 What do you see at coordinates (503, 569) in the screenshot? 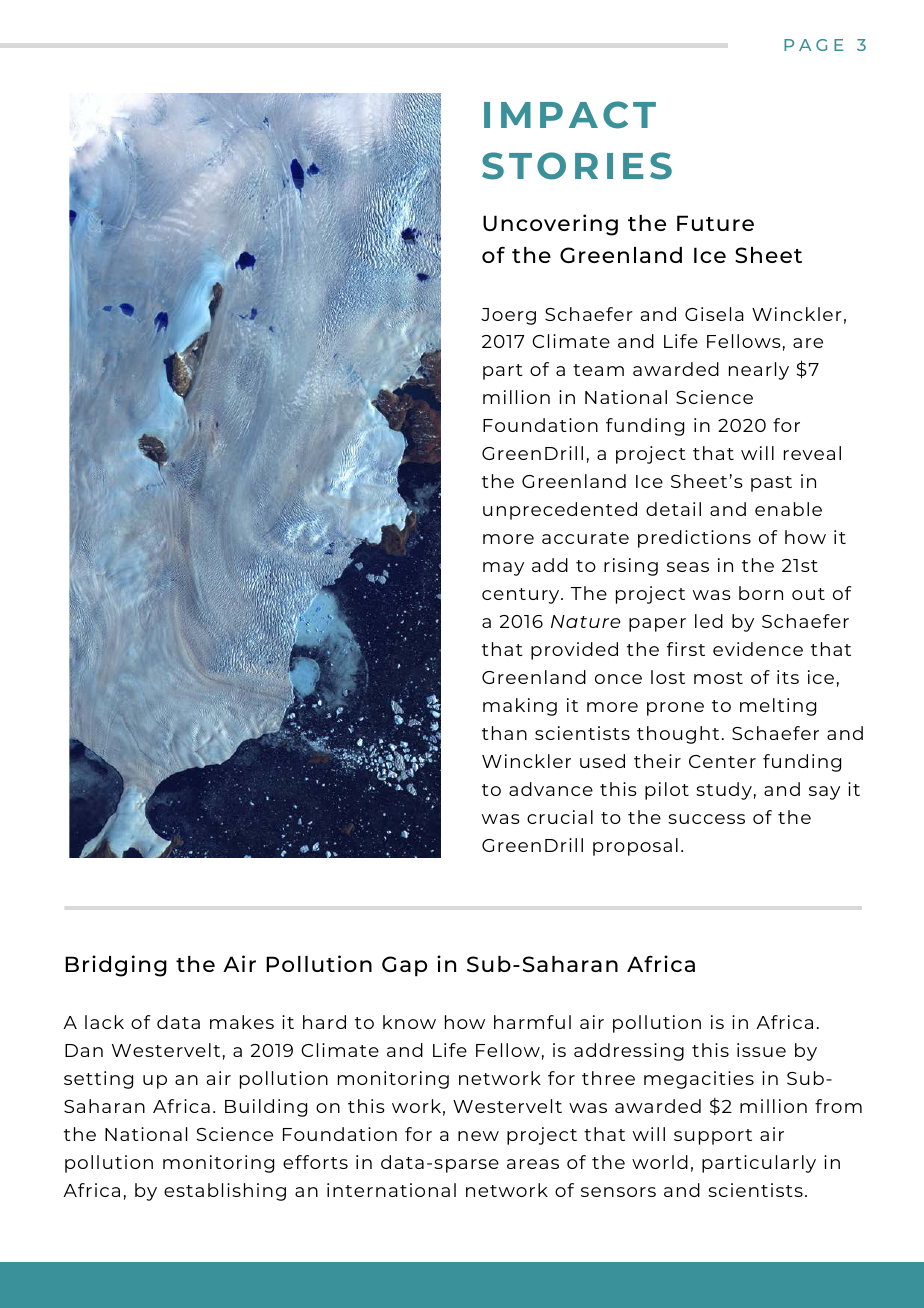
I see `may` at bounding box center [503, 569].
